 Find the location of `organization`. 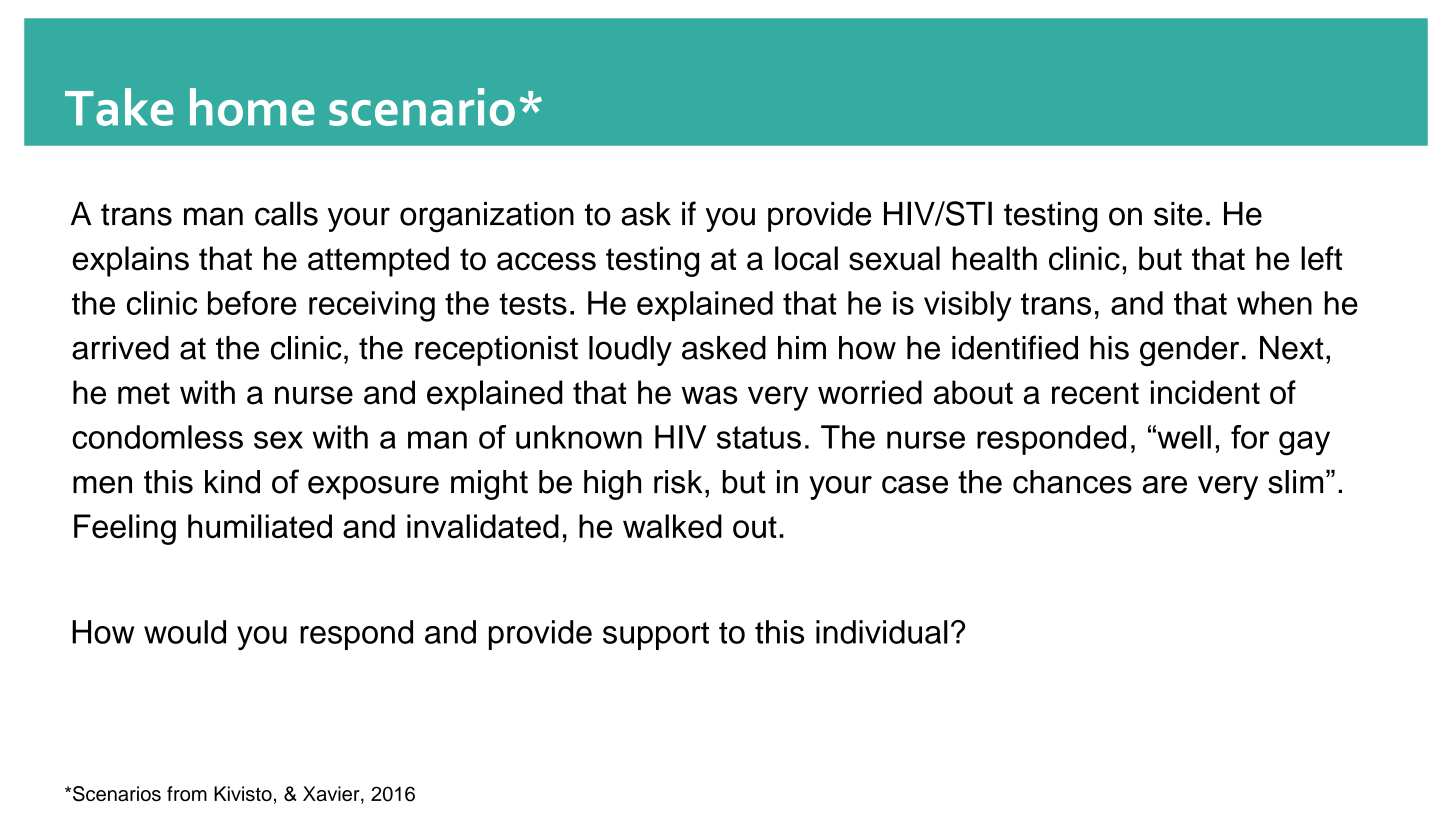

organization is located at coordinates (487, 217).
